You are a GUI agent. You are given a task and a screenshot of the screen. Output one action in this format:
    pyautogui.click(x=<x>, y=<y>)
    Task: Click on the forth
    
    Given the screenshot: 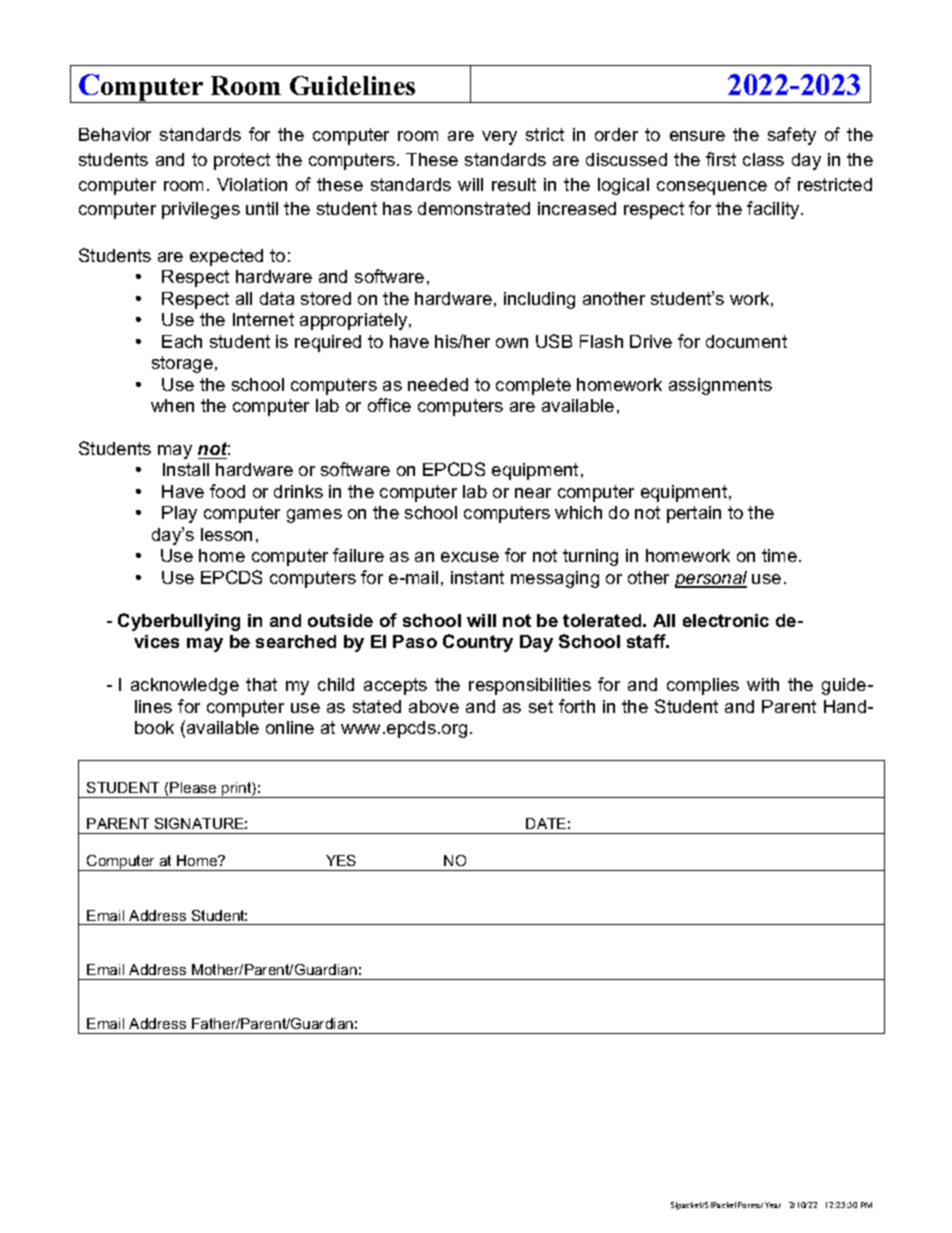 What is the action you would take?
    pyautogui.click(x=577, y=706)
